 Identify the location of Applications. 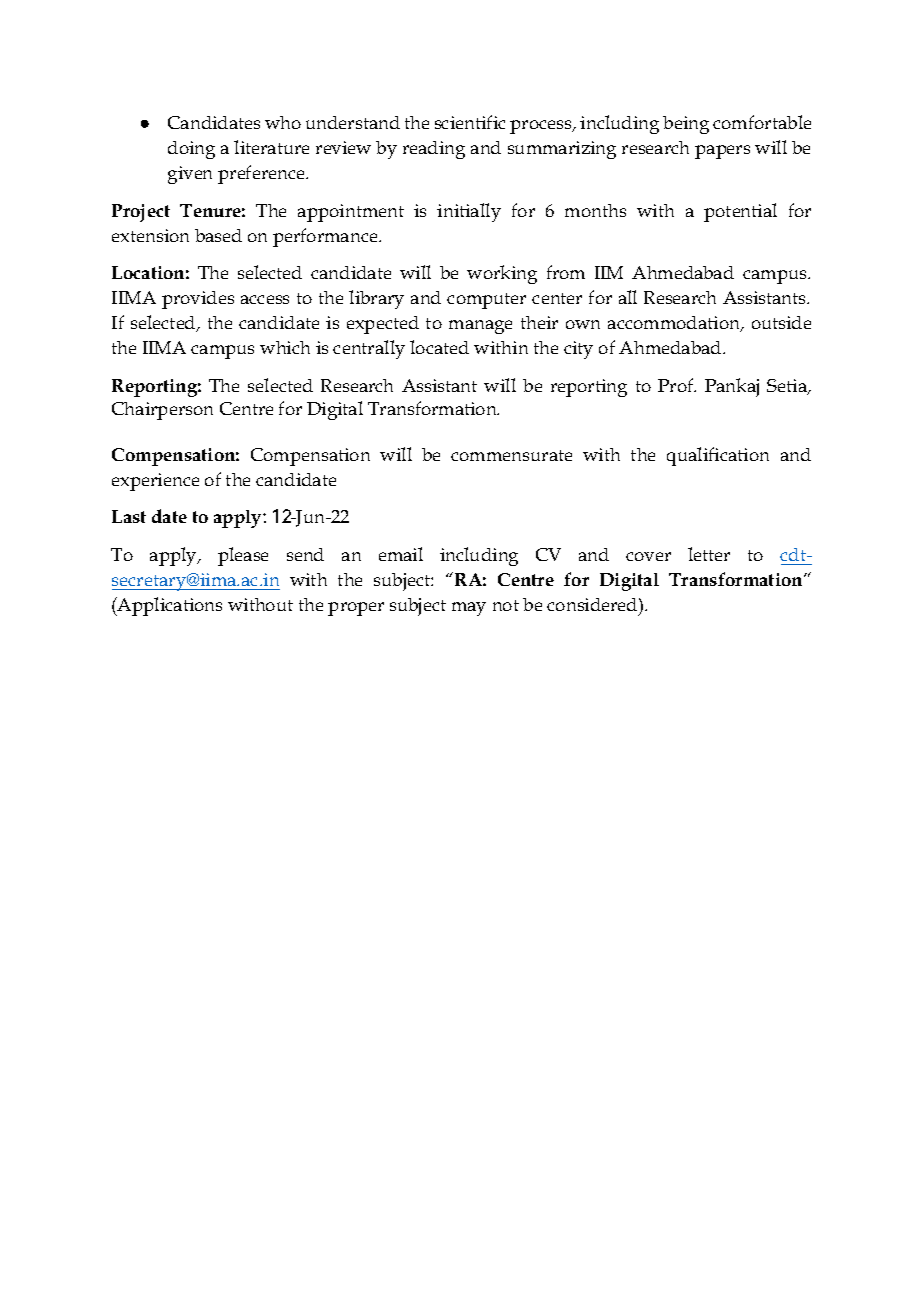
(169, 606).
